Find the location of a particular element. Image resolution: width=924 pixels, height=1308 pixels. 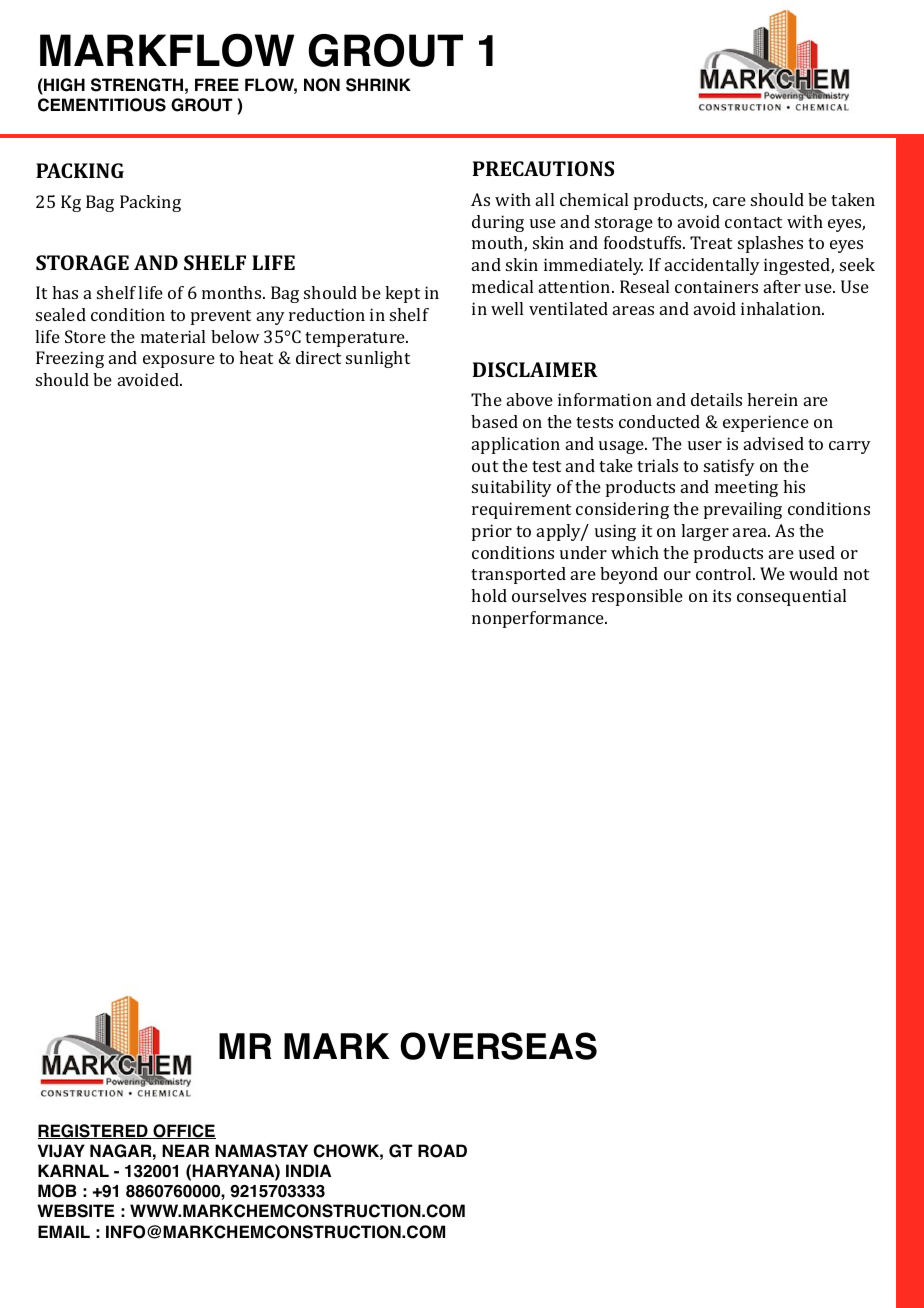

hold is located at coordinates (489, 595).
